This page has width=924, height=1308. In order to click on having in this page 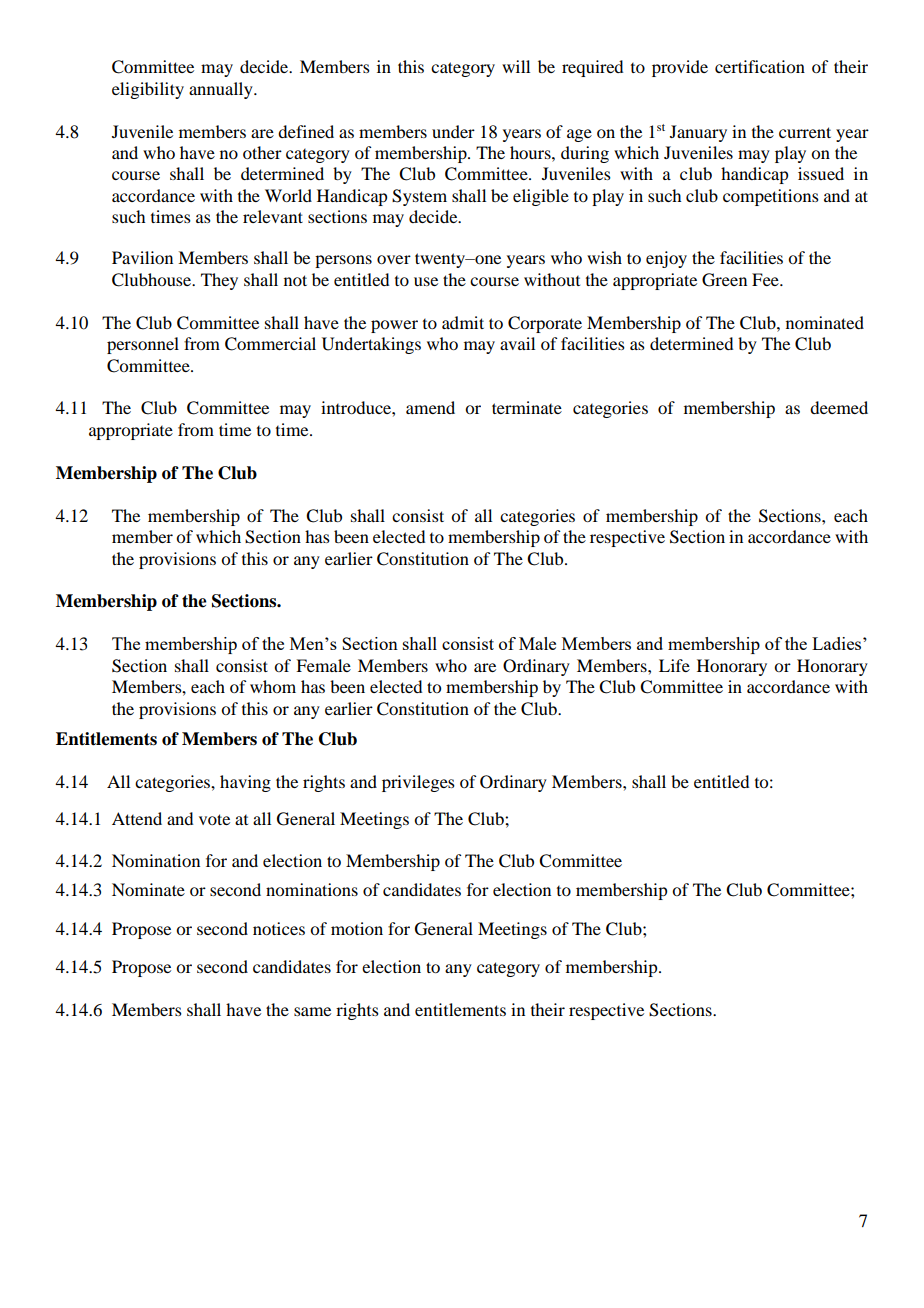, I will do `click(245, 783)`.
